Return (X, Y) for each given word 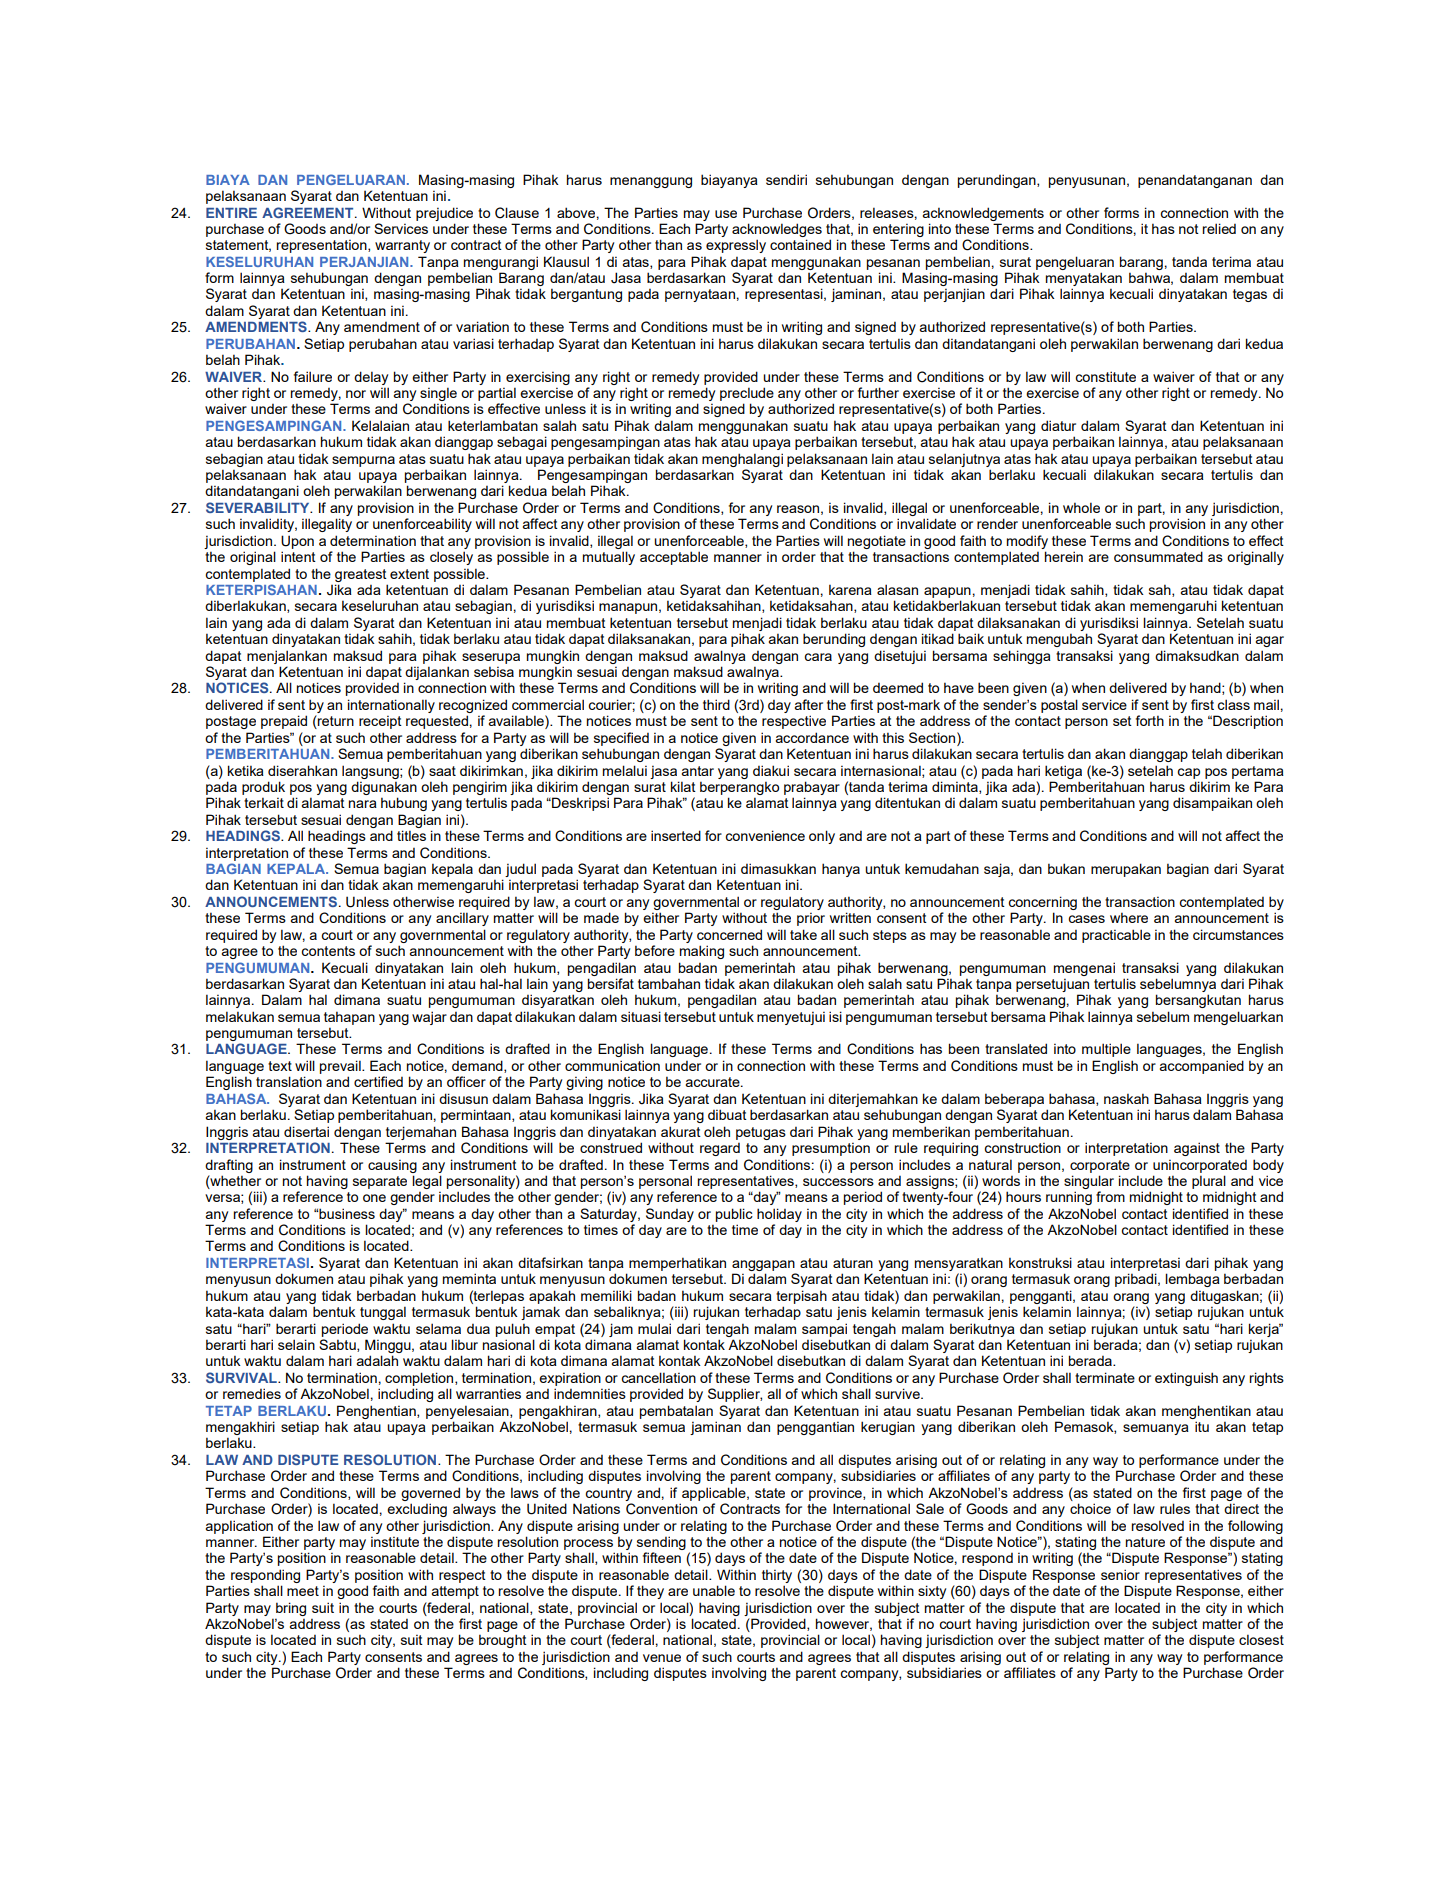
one (374, 1198)
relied (1219, 228)
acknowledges (777, 230)
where (1129, 917)
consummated (1158, 556)
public (734, 1215)
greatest (361, 575)
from (1110, 1196)
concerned (729, 934)
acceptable (674, 558)
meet (303, 1591)
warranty (402, 246)
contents (328, 951)
